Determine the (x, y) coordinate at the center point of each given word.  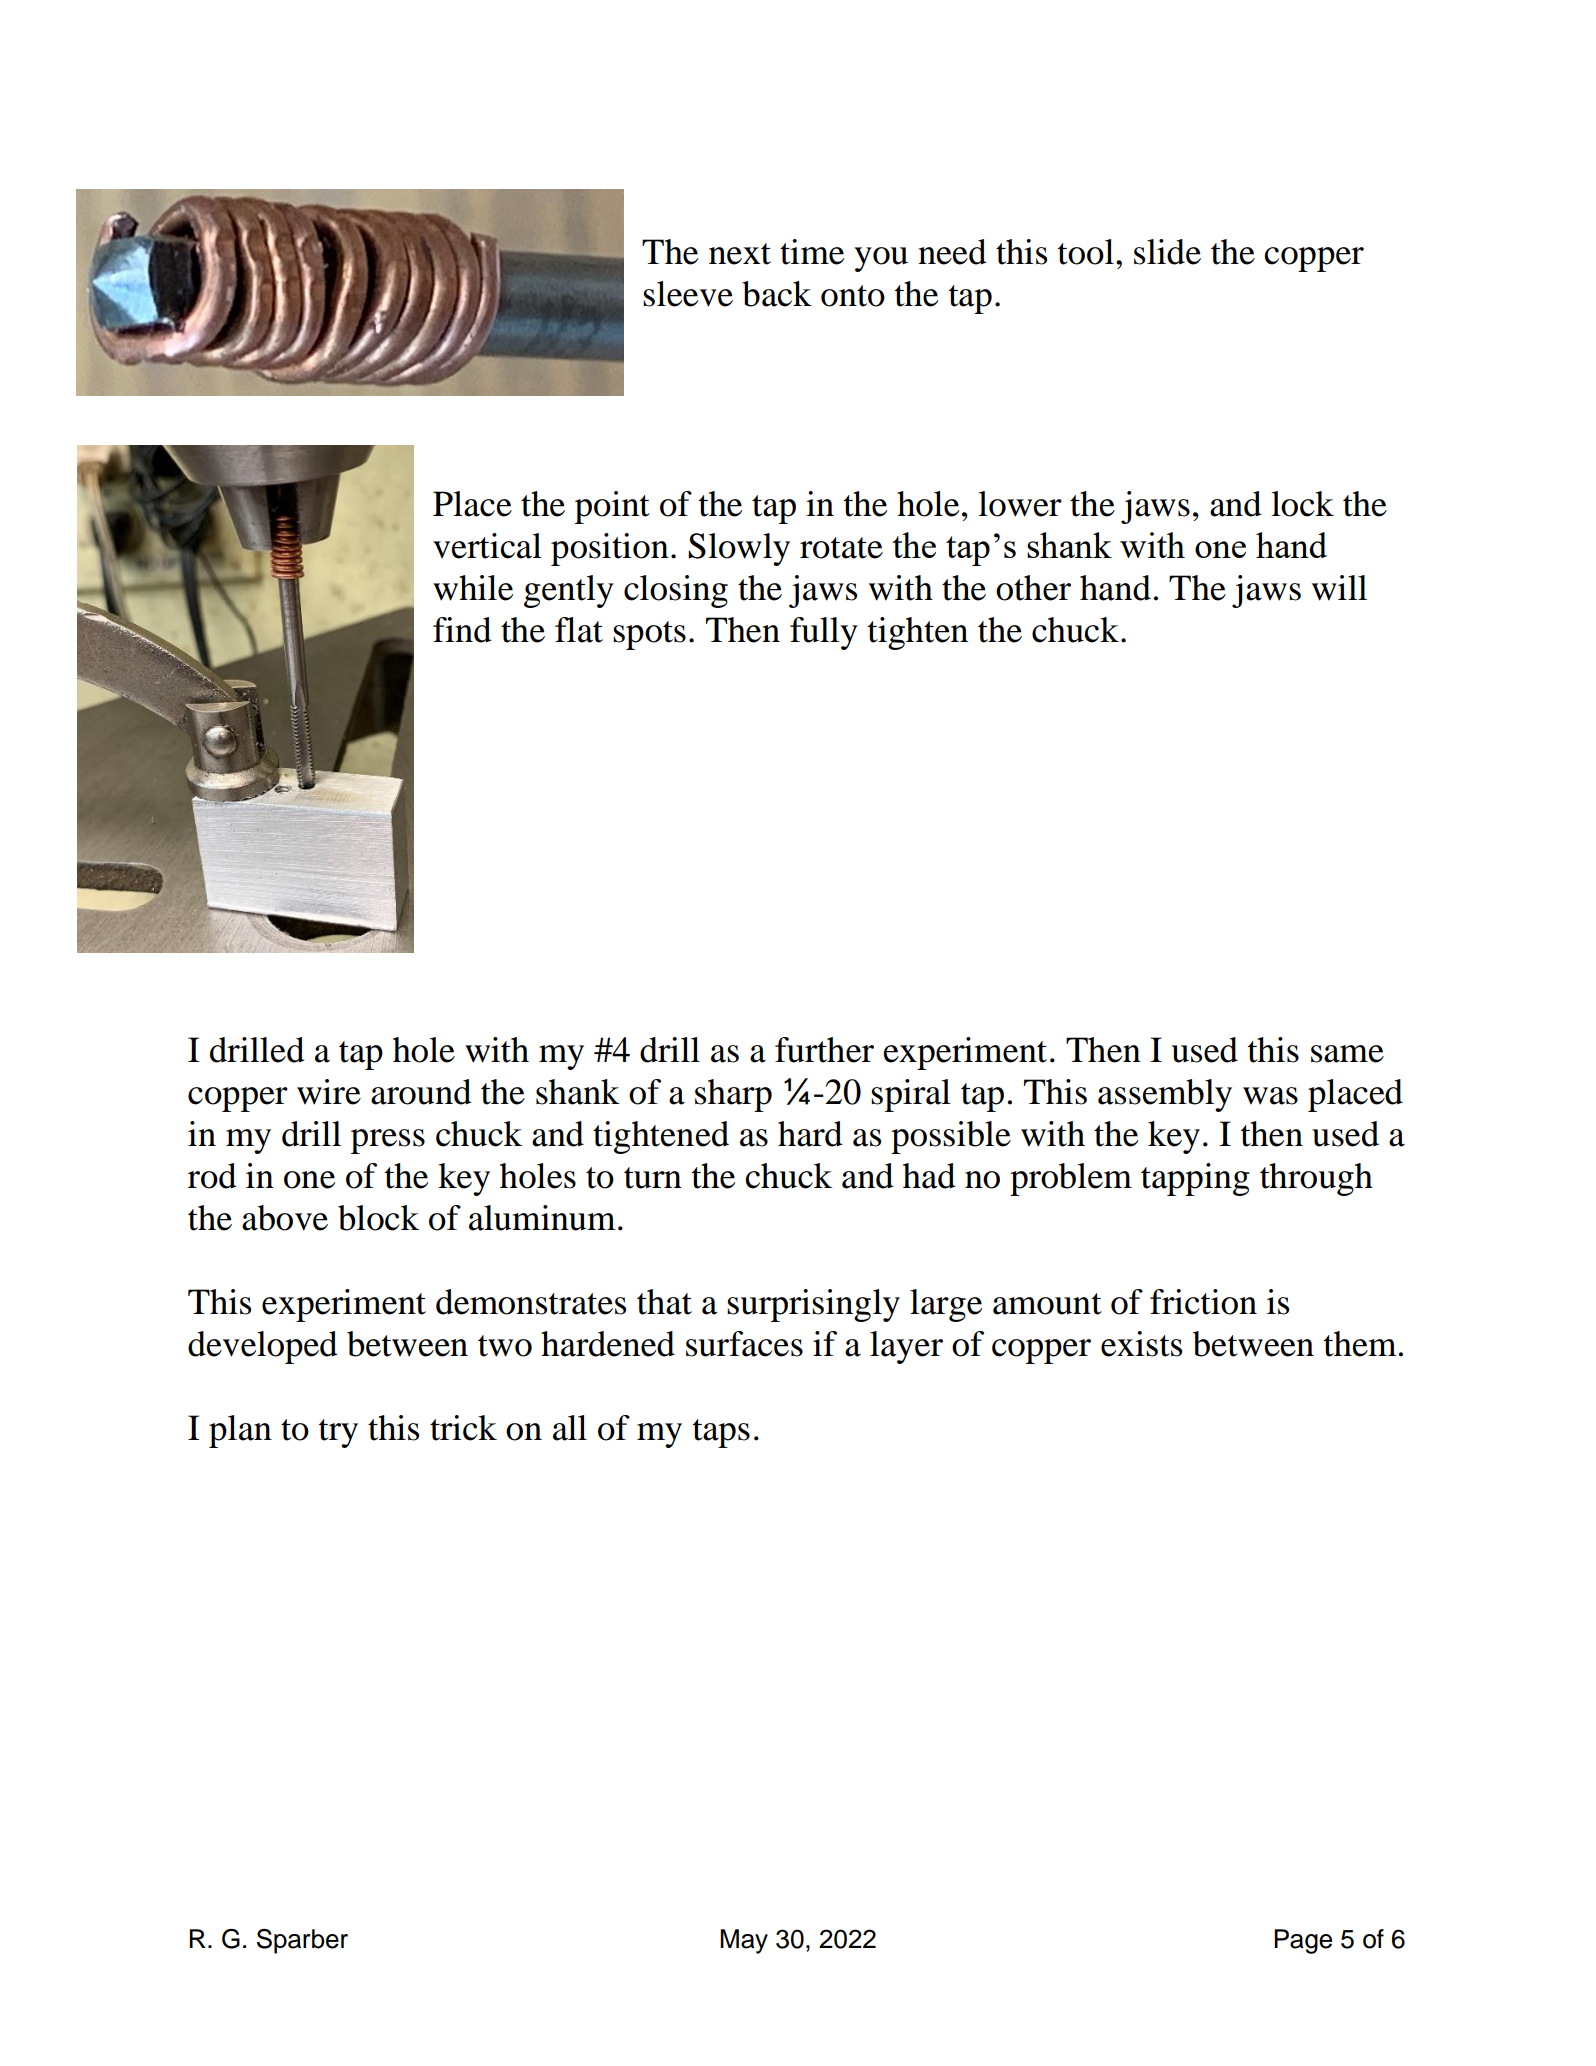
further (824, 1050)
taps (721, 1433)
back (777, 294)
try (338, 1433)
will (1339, 588)
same (1347, 1054)
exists (1141, 1344)
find (462, 630)
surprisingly (813, 1305)
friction (1203, 1302)
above (285, 1218)
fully (824, 633)
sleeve (688, 294)
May (744, 1941)
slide (1167, 252)
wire (329, 1092)
